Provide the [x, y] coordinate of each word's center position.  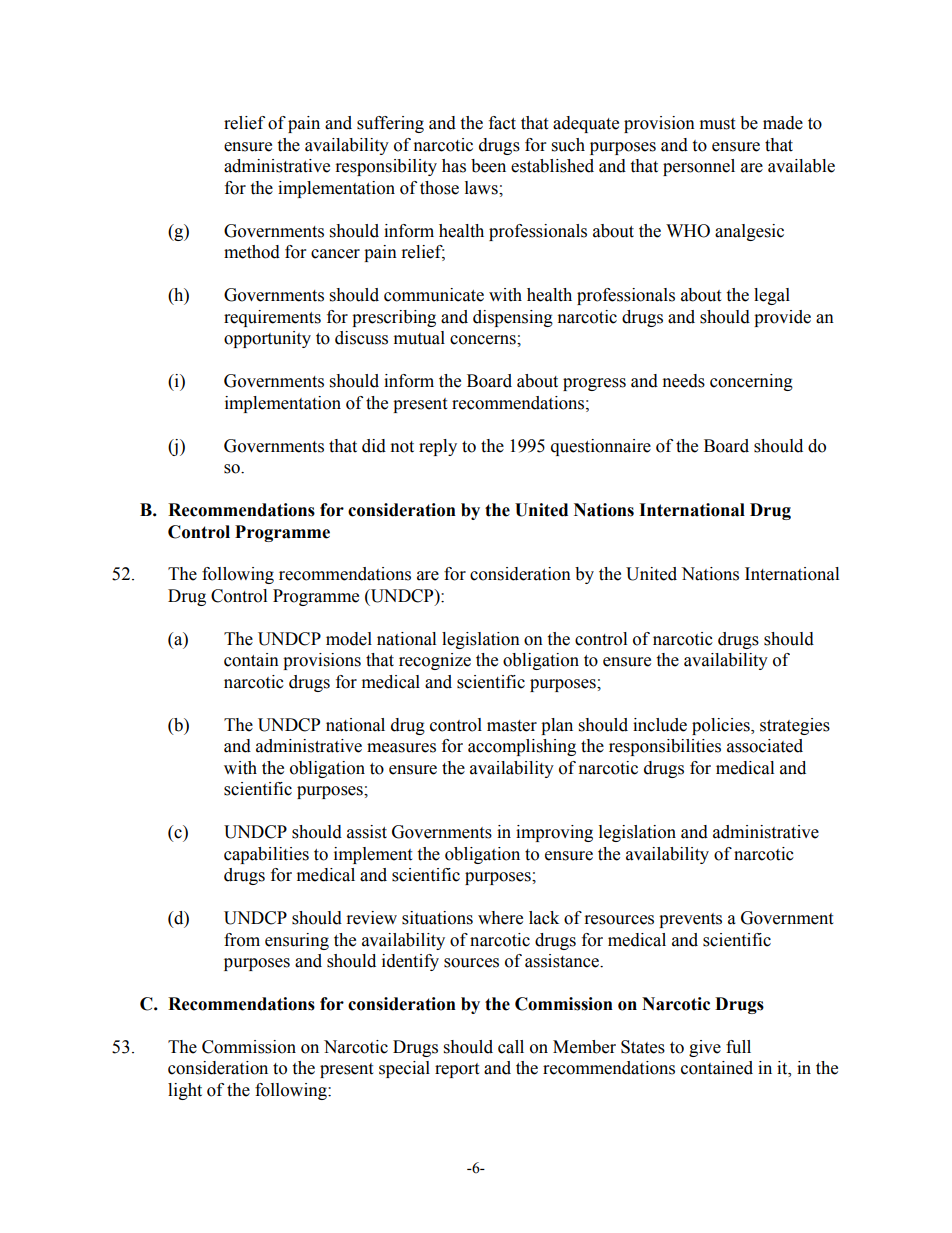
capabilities [266, 855]
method [252, 252]
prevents [690, 920]
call [511, 1047]
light [185, 1091]
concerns [484, 340]
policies [722, 726]
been [488, 166]
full [738, 1047]
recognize [435, 661]
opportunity [267, 339]
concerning [751, 382]
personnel [699, 167]
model [349, 639]
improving [554, 833]
